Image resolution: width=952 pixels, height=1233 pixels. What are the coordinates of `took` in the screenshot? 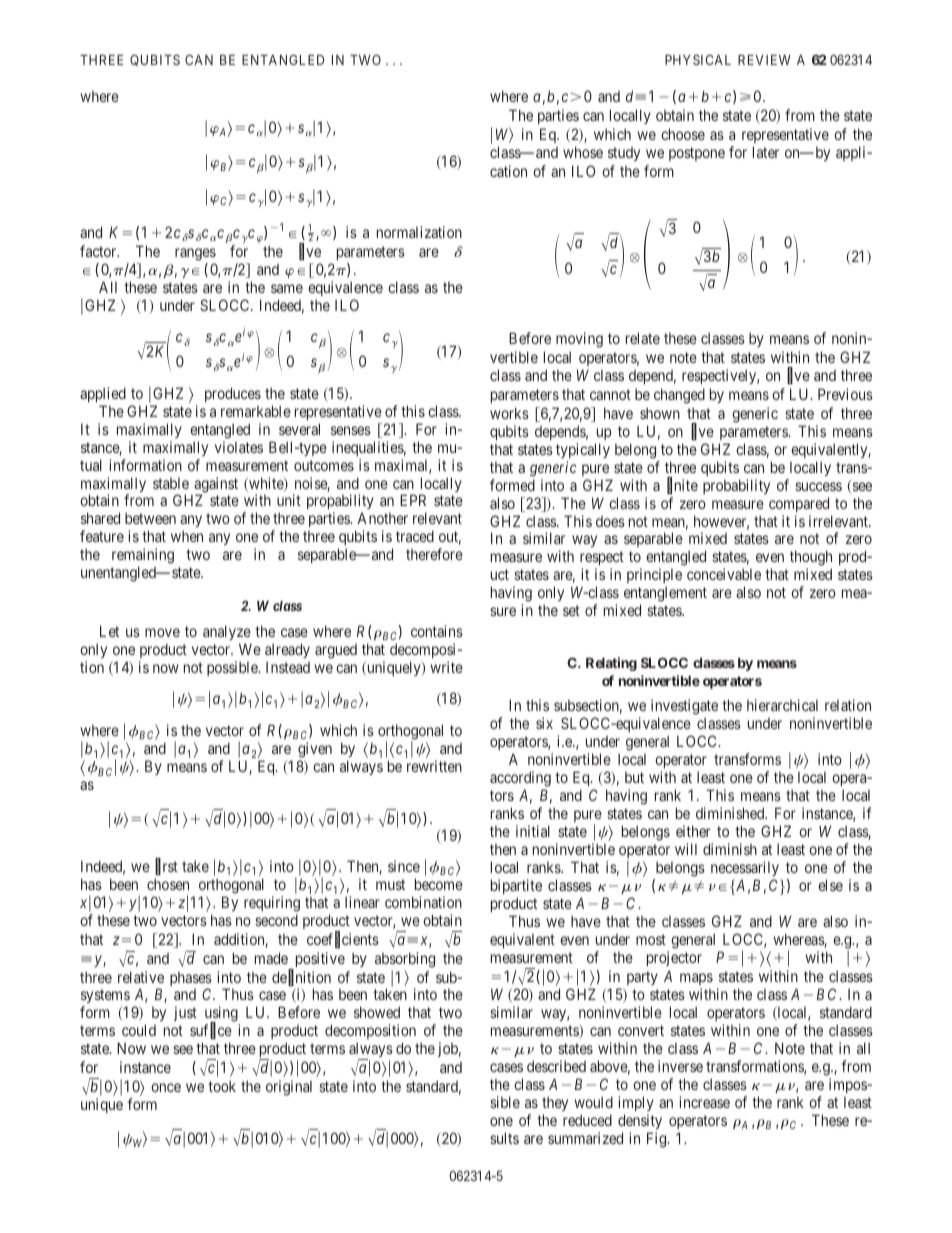 It's located at (222, 1086).
